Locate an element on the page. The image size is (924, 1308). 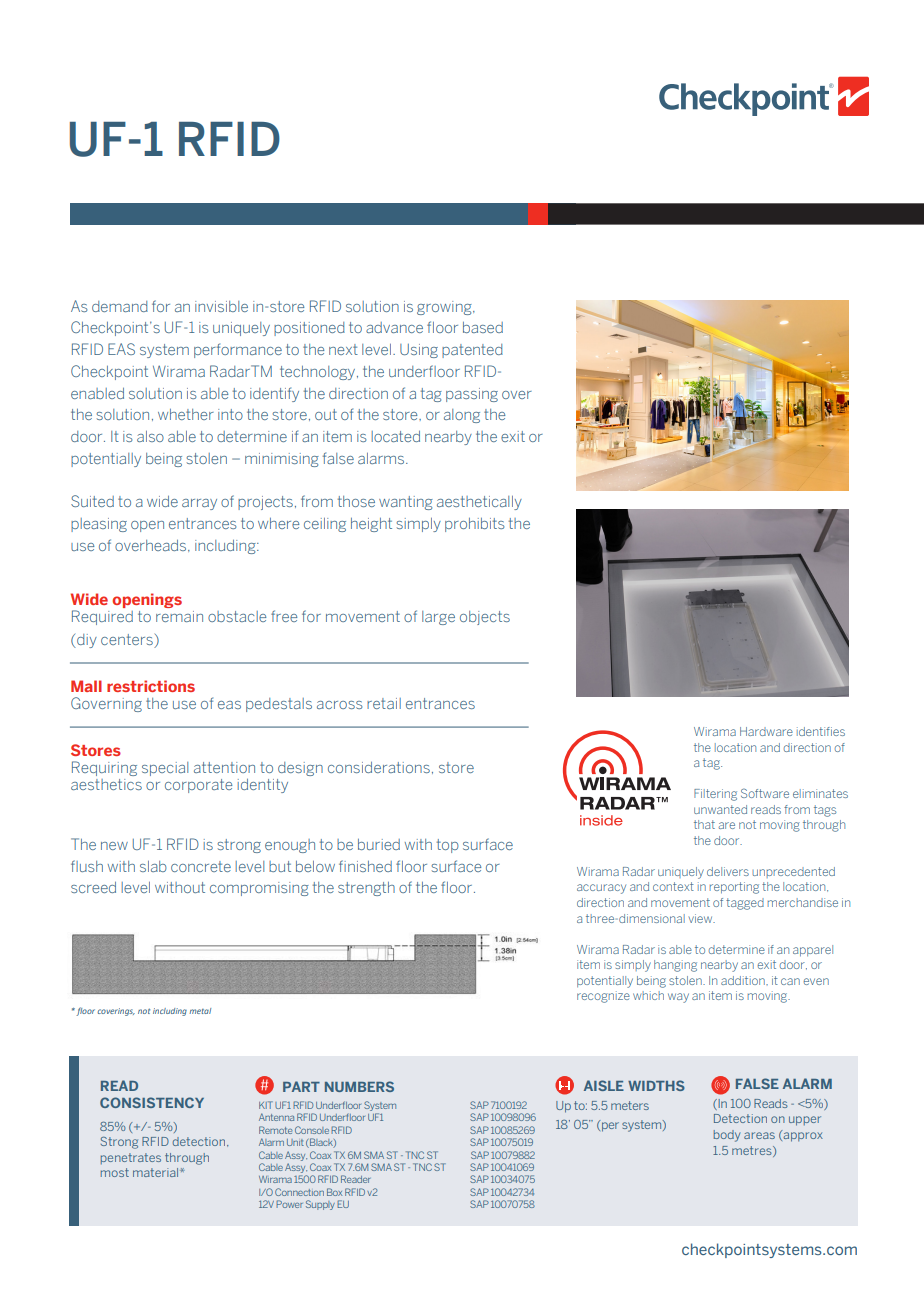
invisible is located at coordinates (221, 306).
